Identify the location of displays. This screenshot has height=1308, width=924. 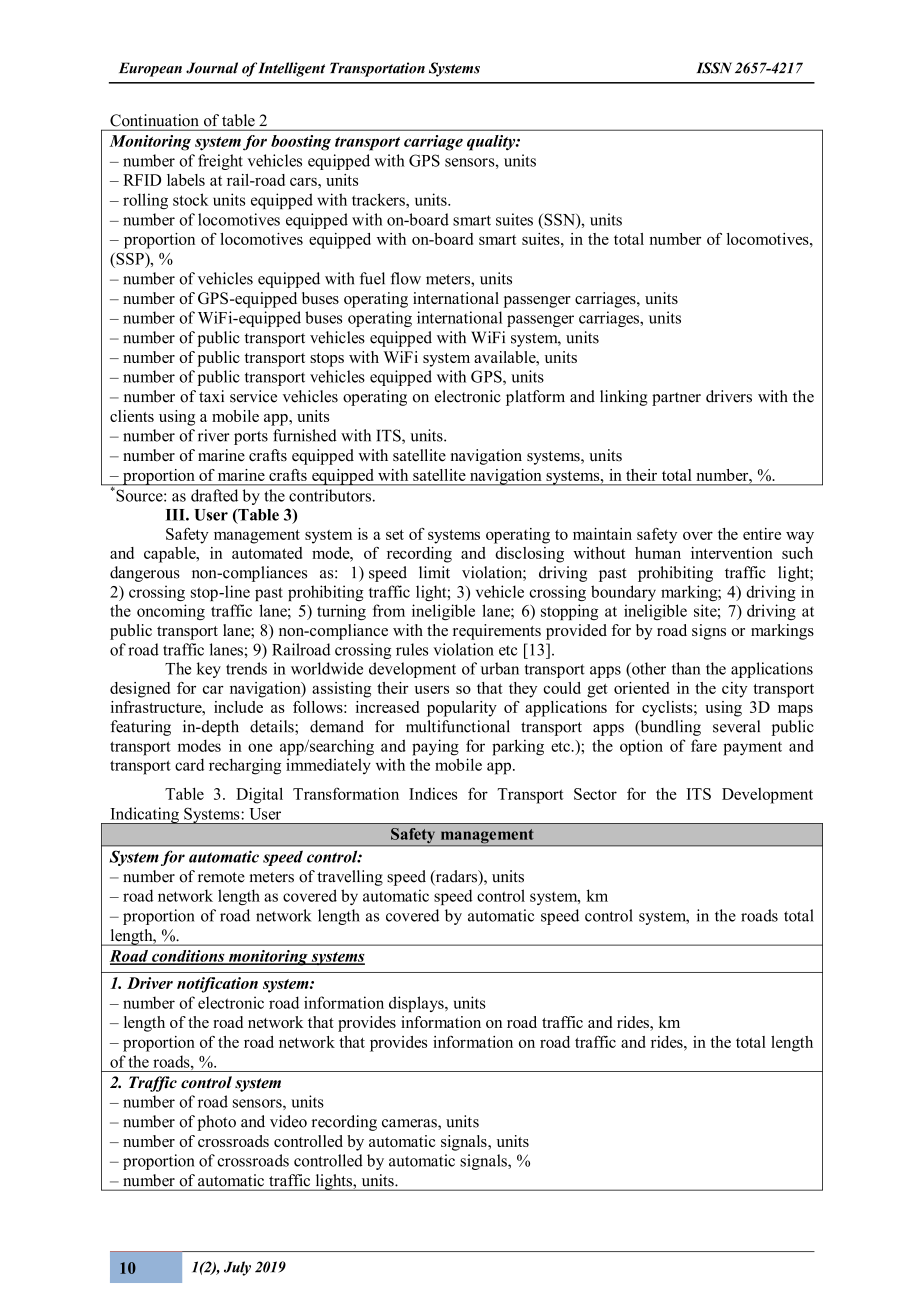
(417, 1004).
